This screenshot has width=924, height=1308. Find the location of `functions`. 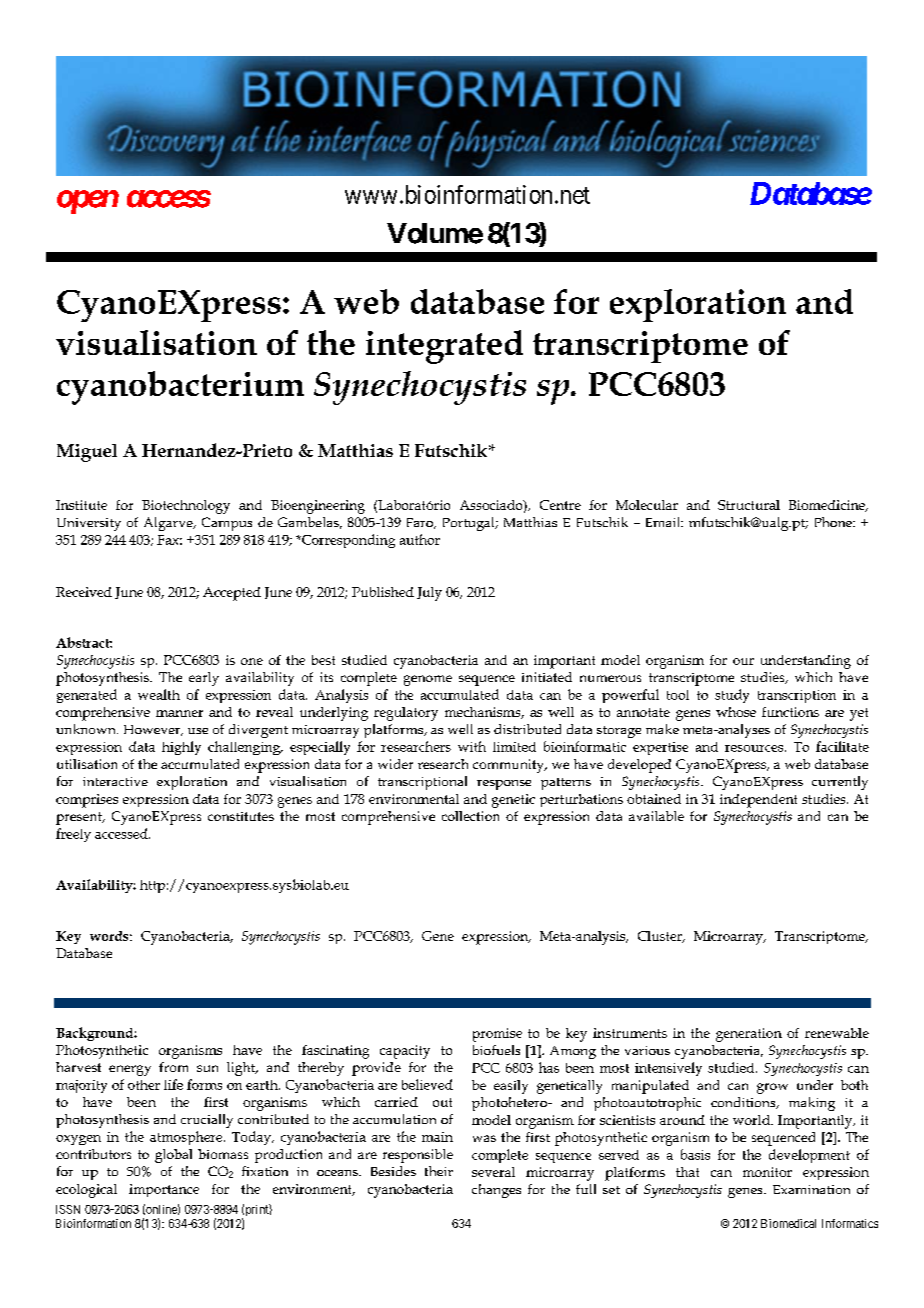

functions is located at coordinates (790, 712).
